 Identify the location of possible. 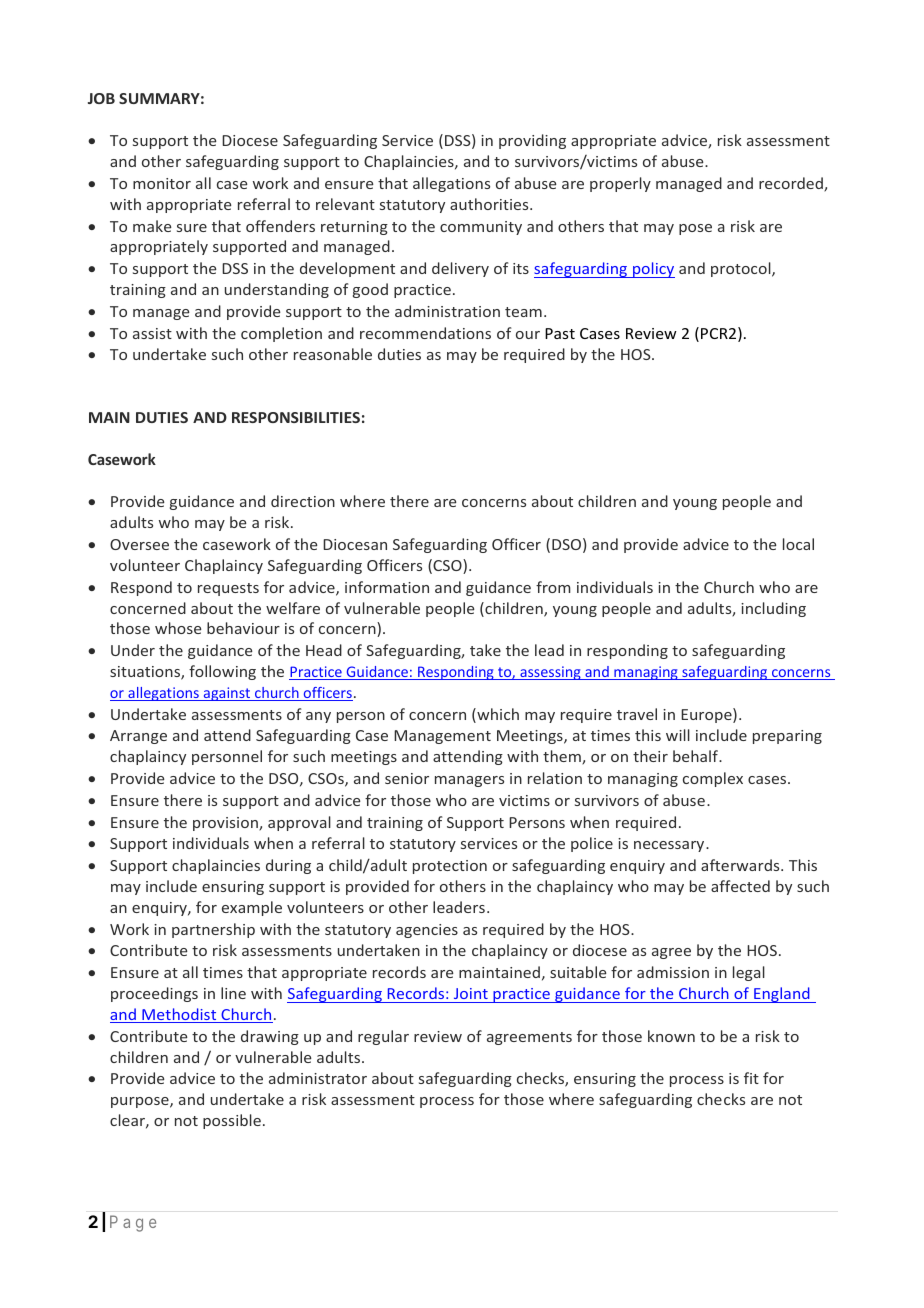
(232, 1121).
